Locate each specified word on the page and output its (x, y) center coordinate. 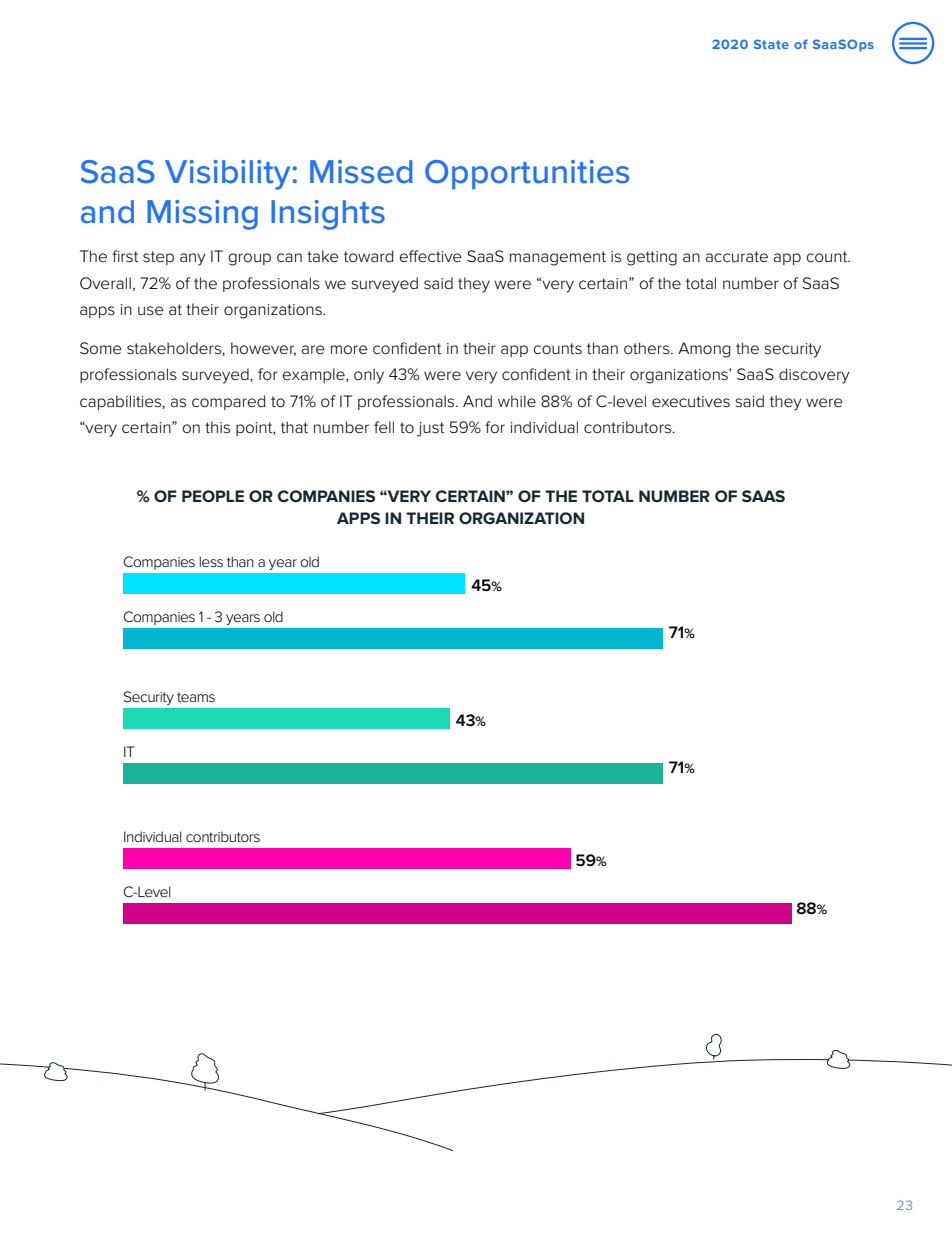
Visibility (229, 175)
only (369, 376)
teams (196, 697)
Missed (361, 172)
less (211, 561)
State (771, 44)
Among (704, 350)
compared (228, 402)
